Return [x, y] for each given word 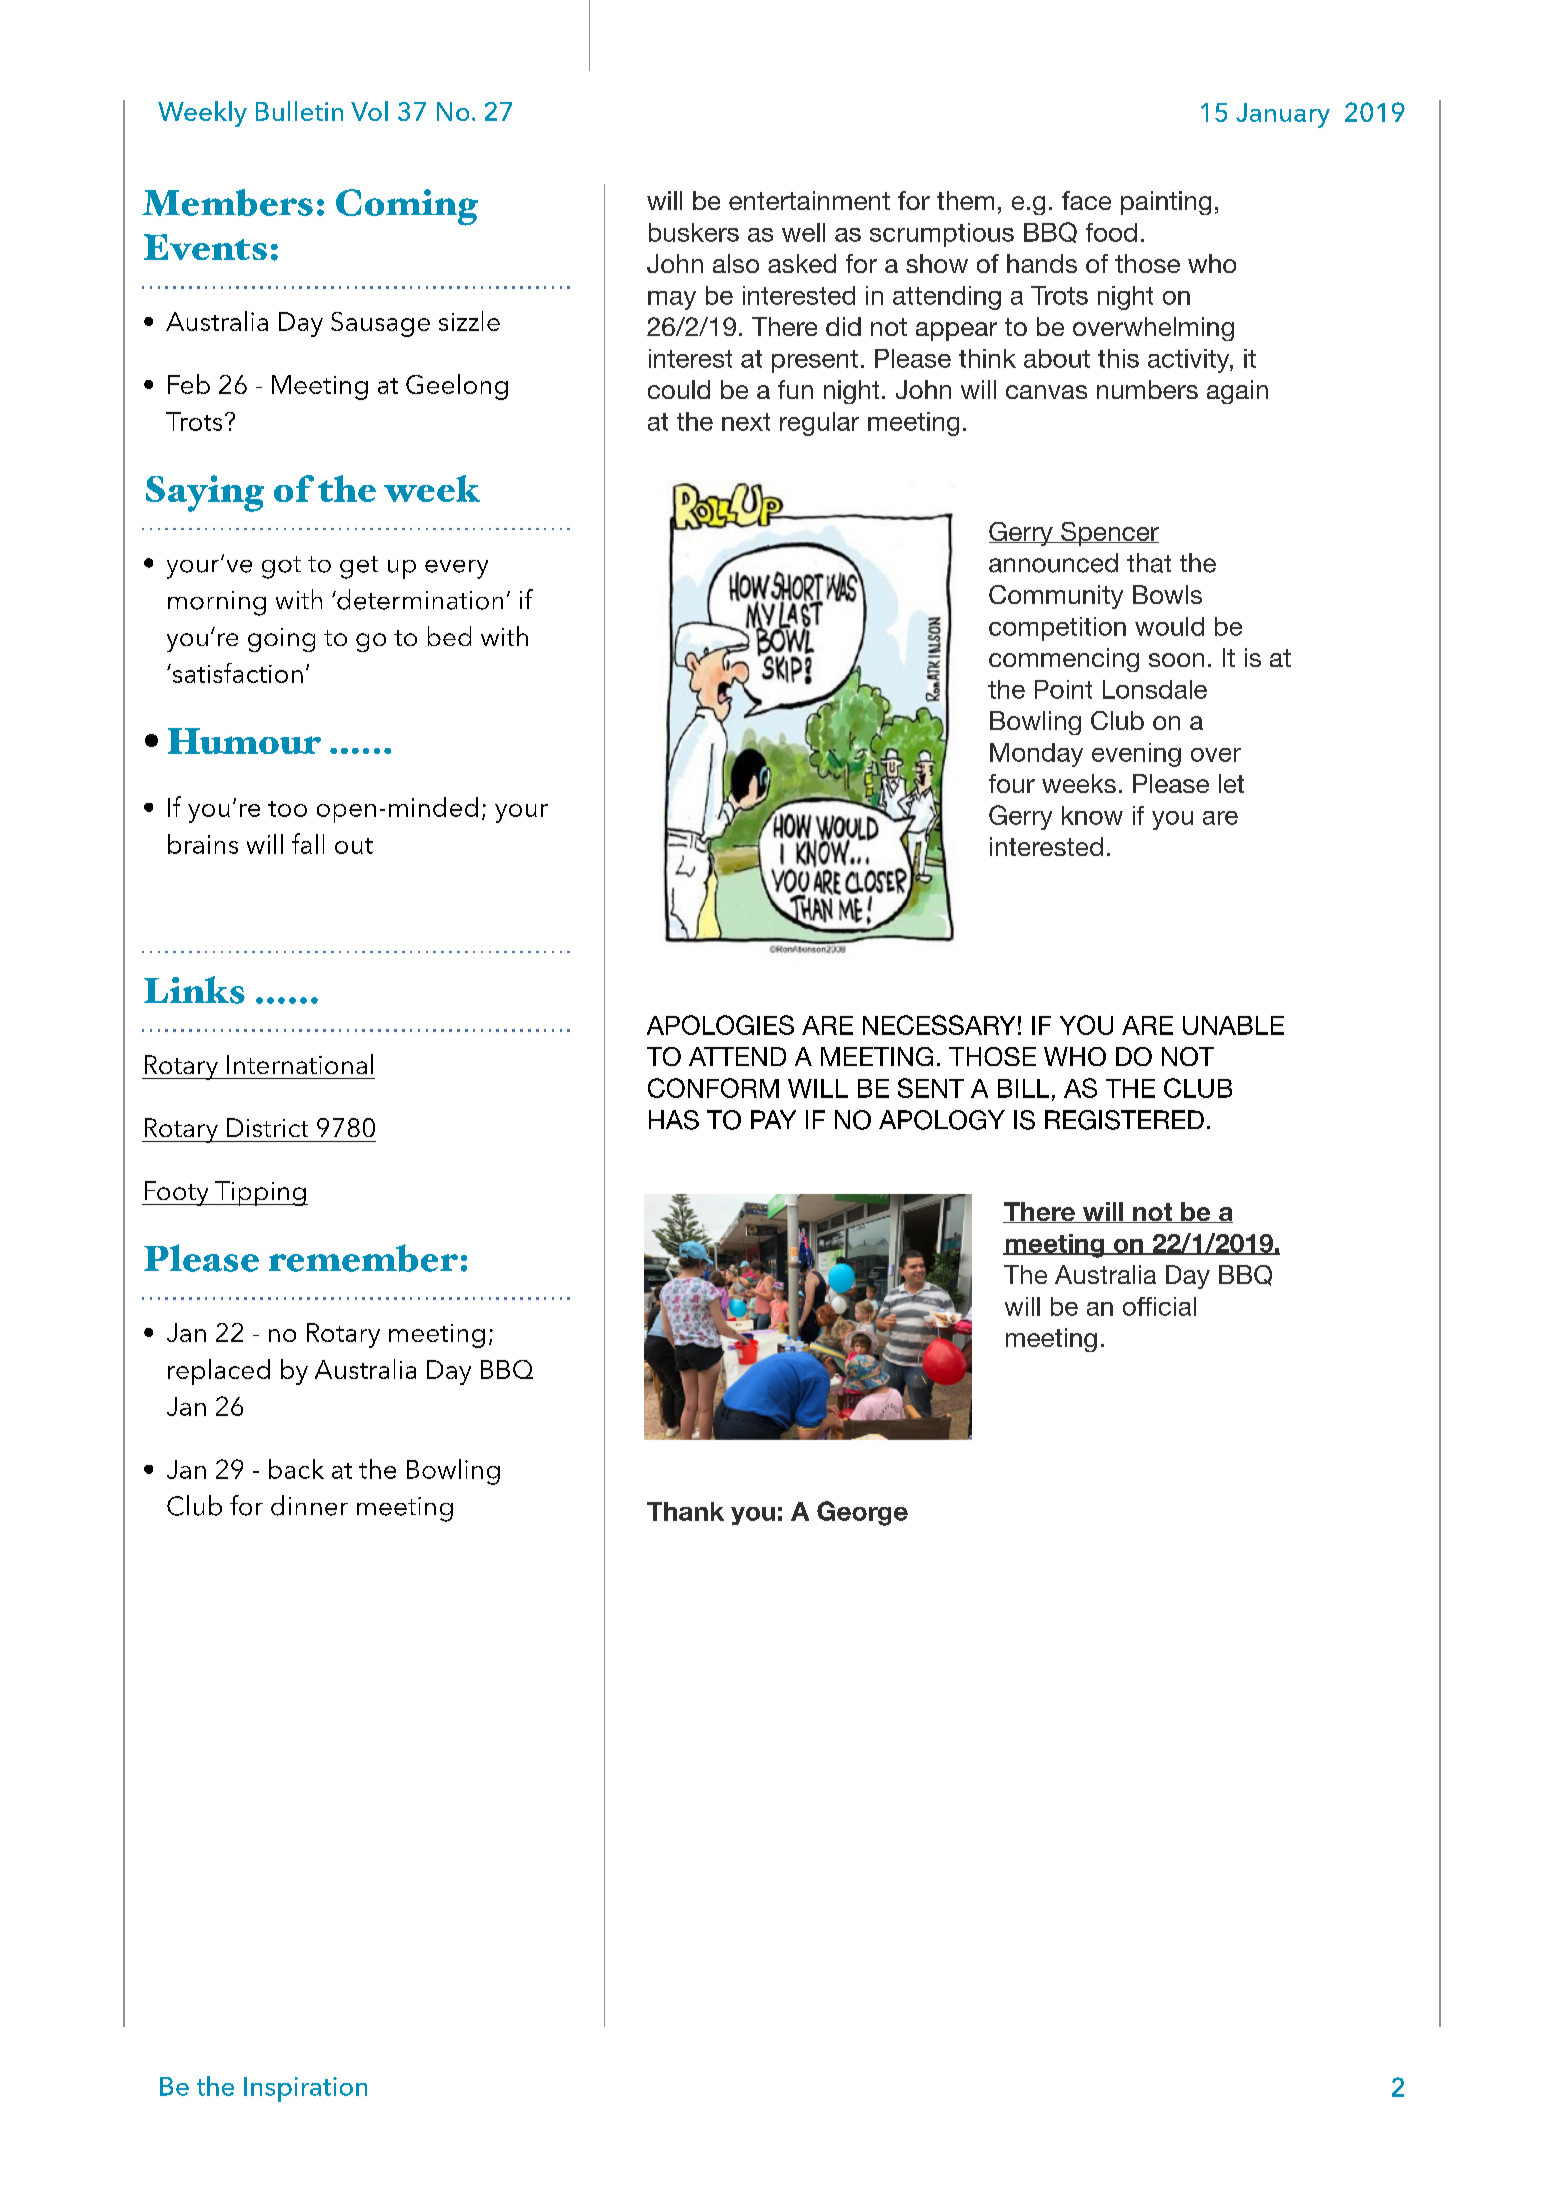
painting [1166, 203]
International [300, 1064]
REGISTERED [1124, 1120]
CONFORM [713, 1088]
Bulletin [299, 111]
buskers [694, 232]
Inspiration [305, 2089]
